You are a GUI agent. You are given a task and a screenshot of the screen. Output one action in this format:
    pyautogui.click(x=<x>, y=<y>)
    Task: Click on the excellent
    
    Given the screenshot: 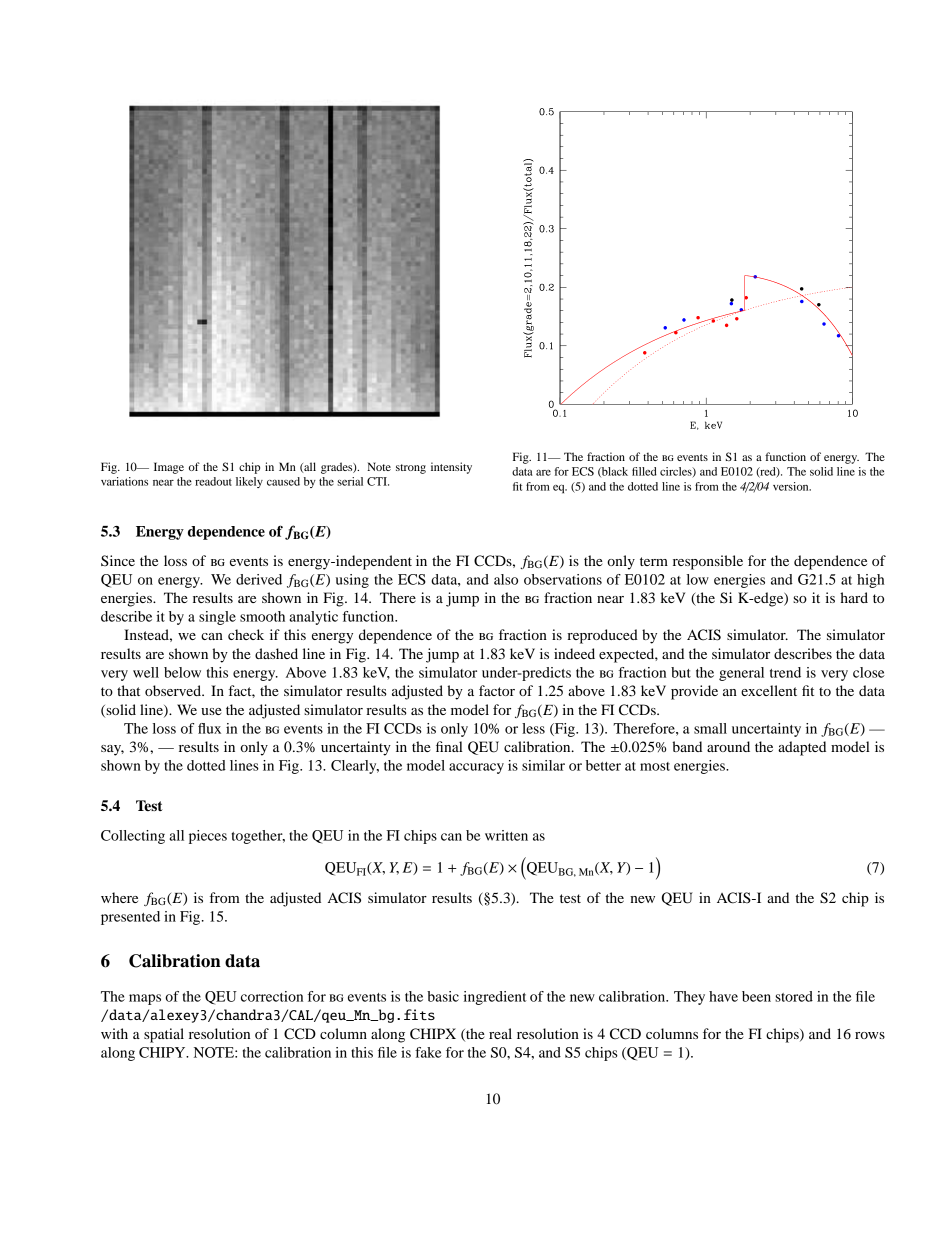 What is the action you would take?
    pyautogui.click(x=769, y=690)
